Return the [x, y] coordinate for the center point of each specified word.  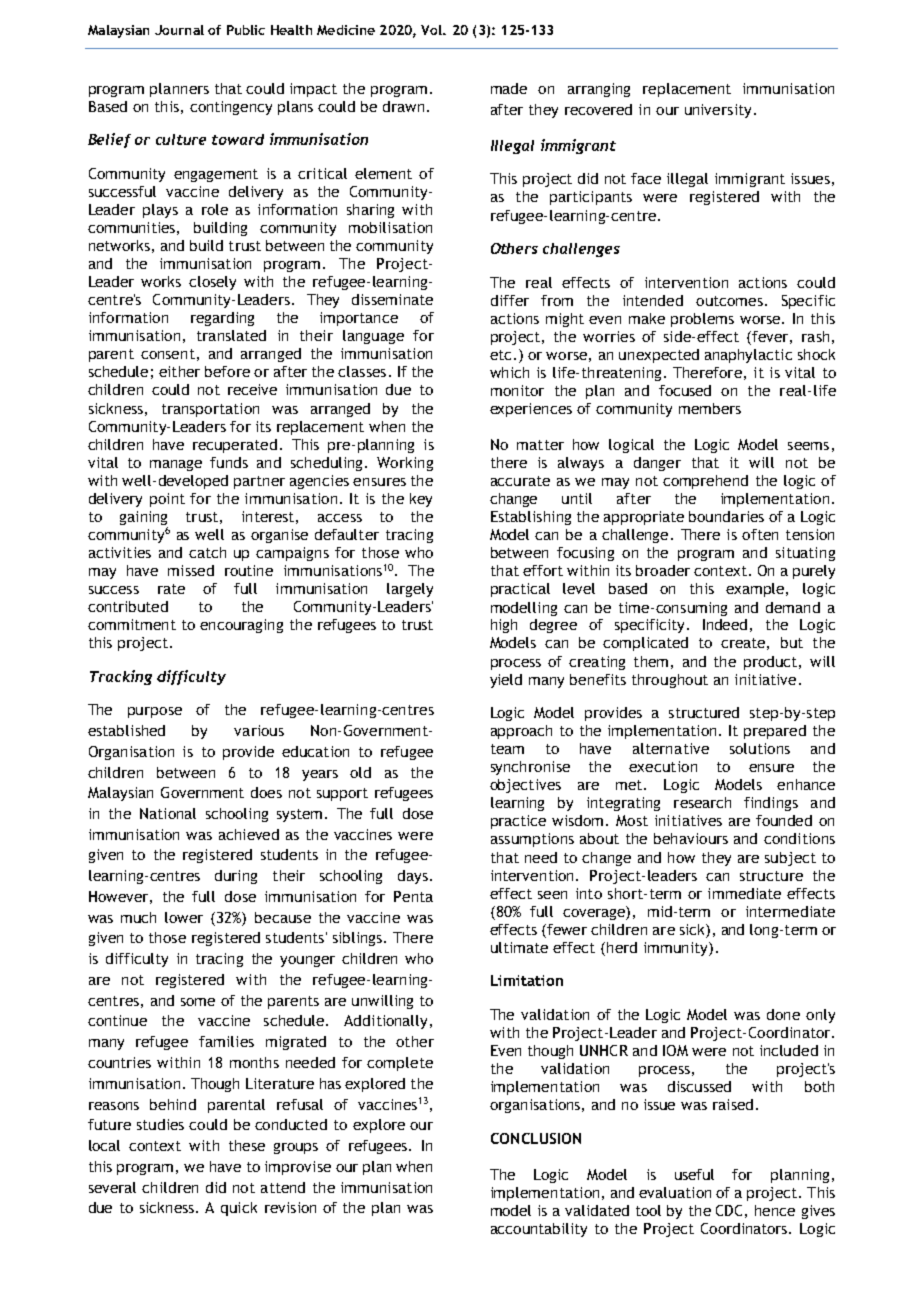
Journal [179, 30]
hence [775, 1210]
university [718, 111]
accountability [539, 1230]
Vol [432, 30]
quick [239, 1209]
